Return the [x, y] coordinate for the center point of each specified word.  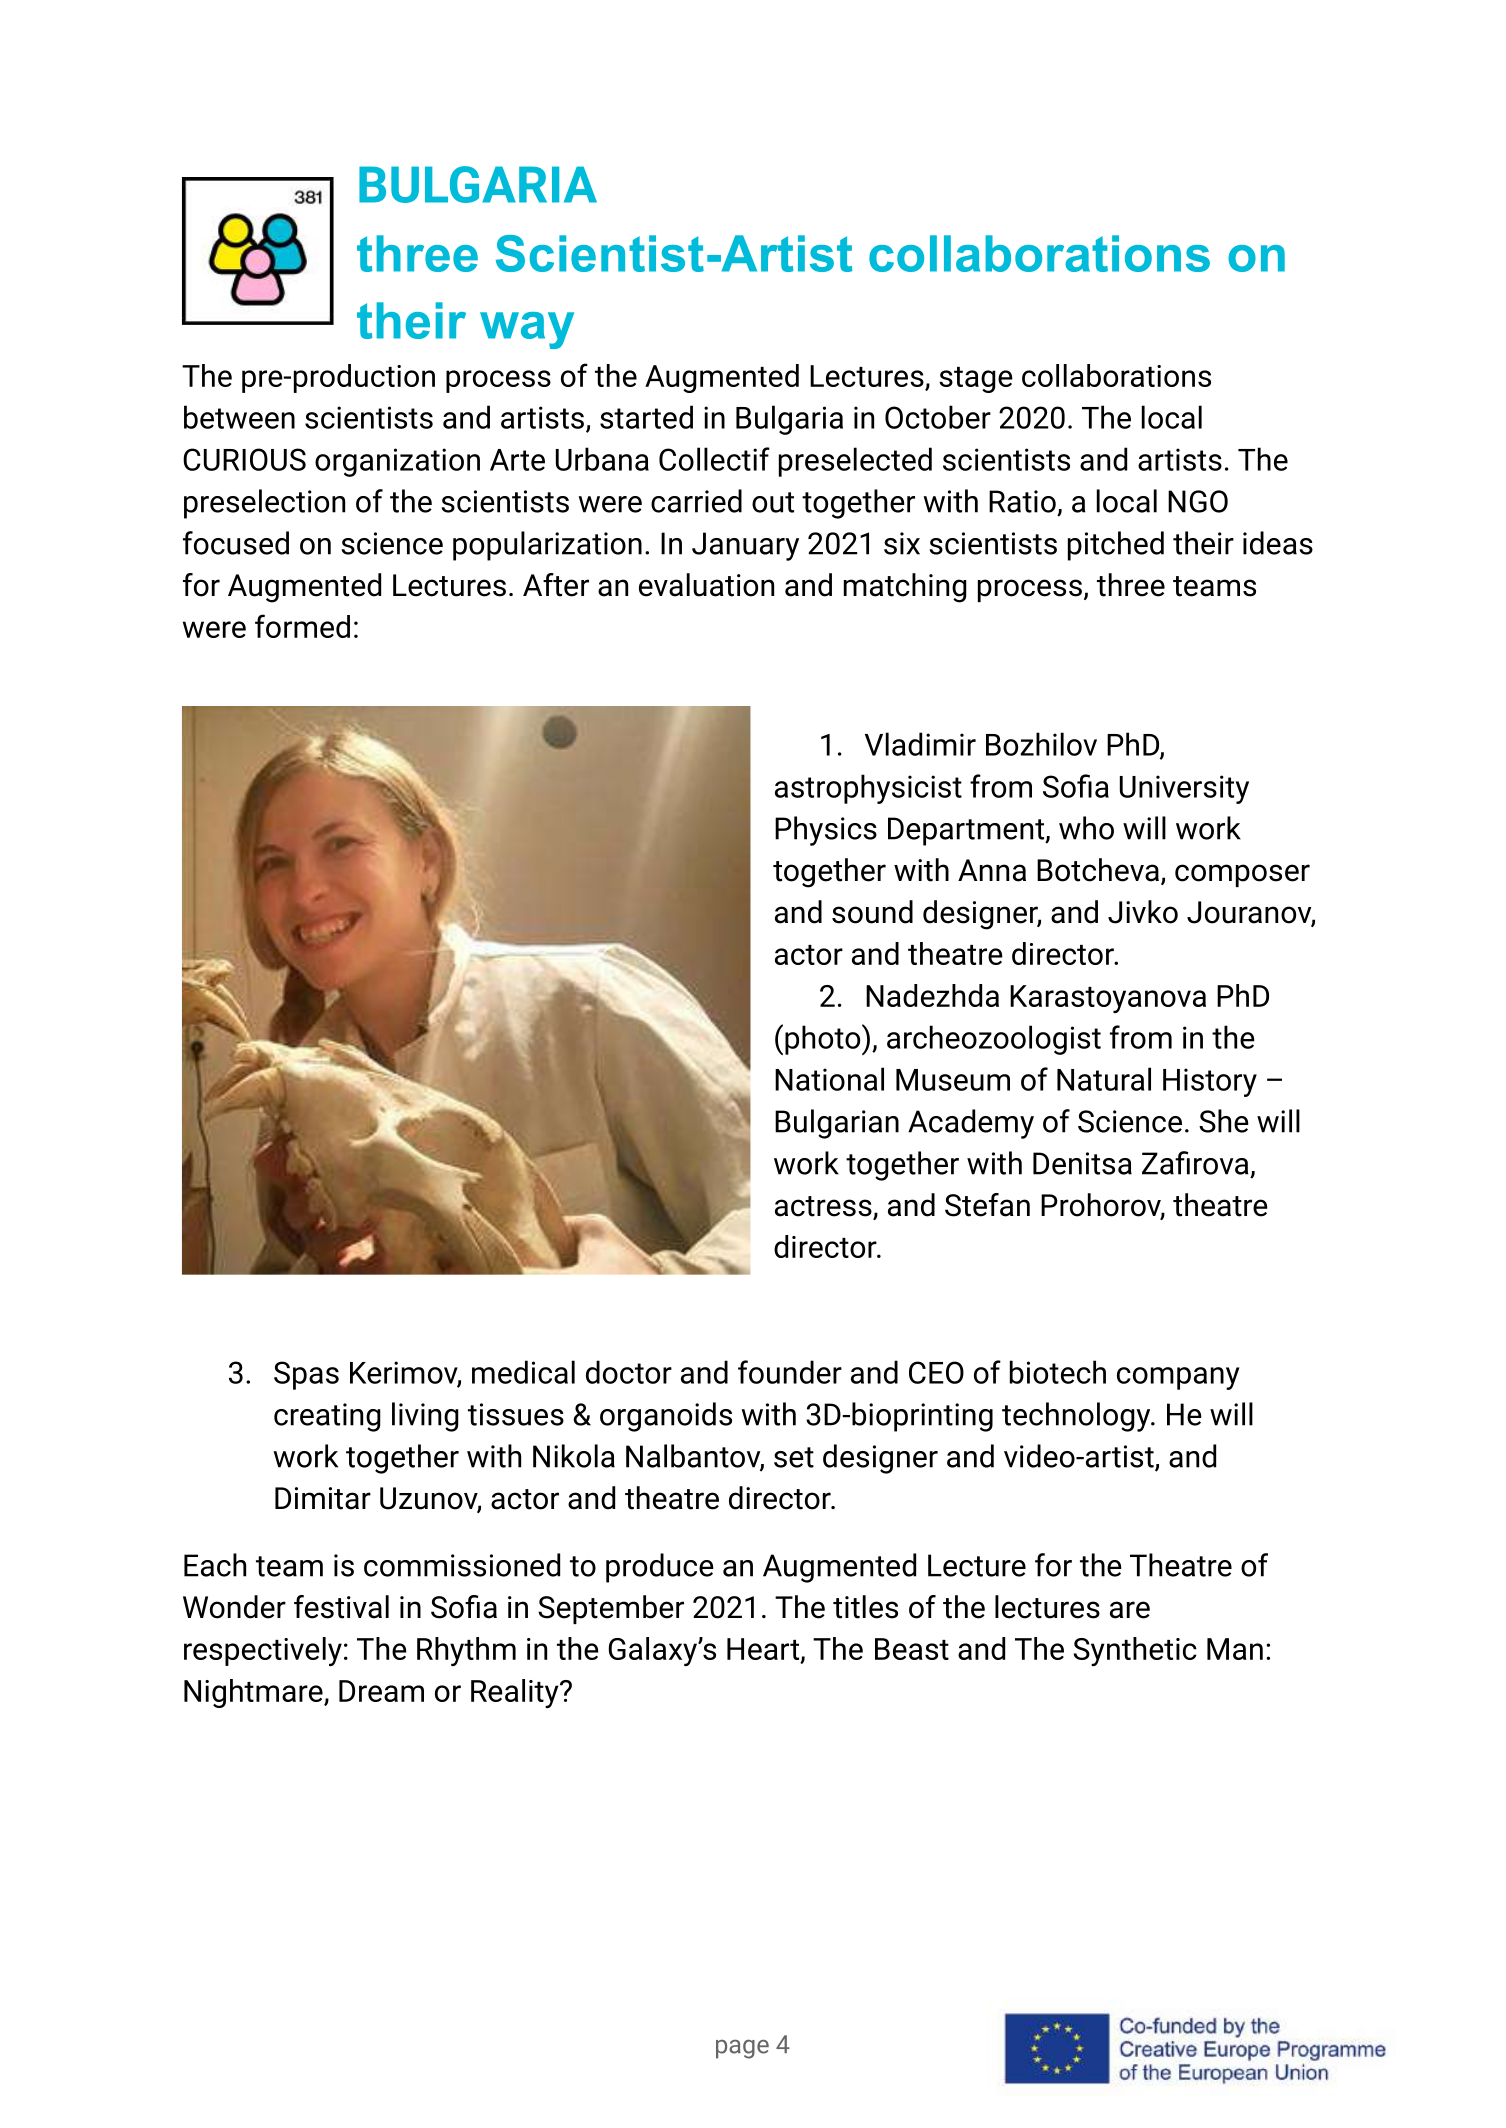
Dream [381, 1691]
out [773, 502]
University [1184, 789]
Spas [306, 1375]
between [239, 417]
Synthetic [1135, 1651]
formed [302, 626]
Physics [826, 831]
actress [824, 1207]
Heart [764, 1650]
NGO [1198, 501]
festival [341, 1607]
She [1224, 1121]
